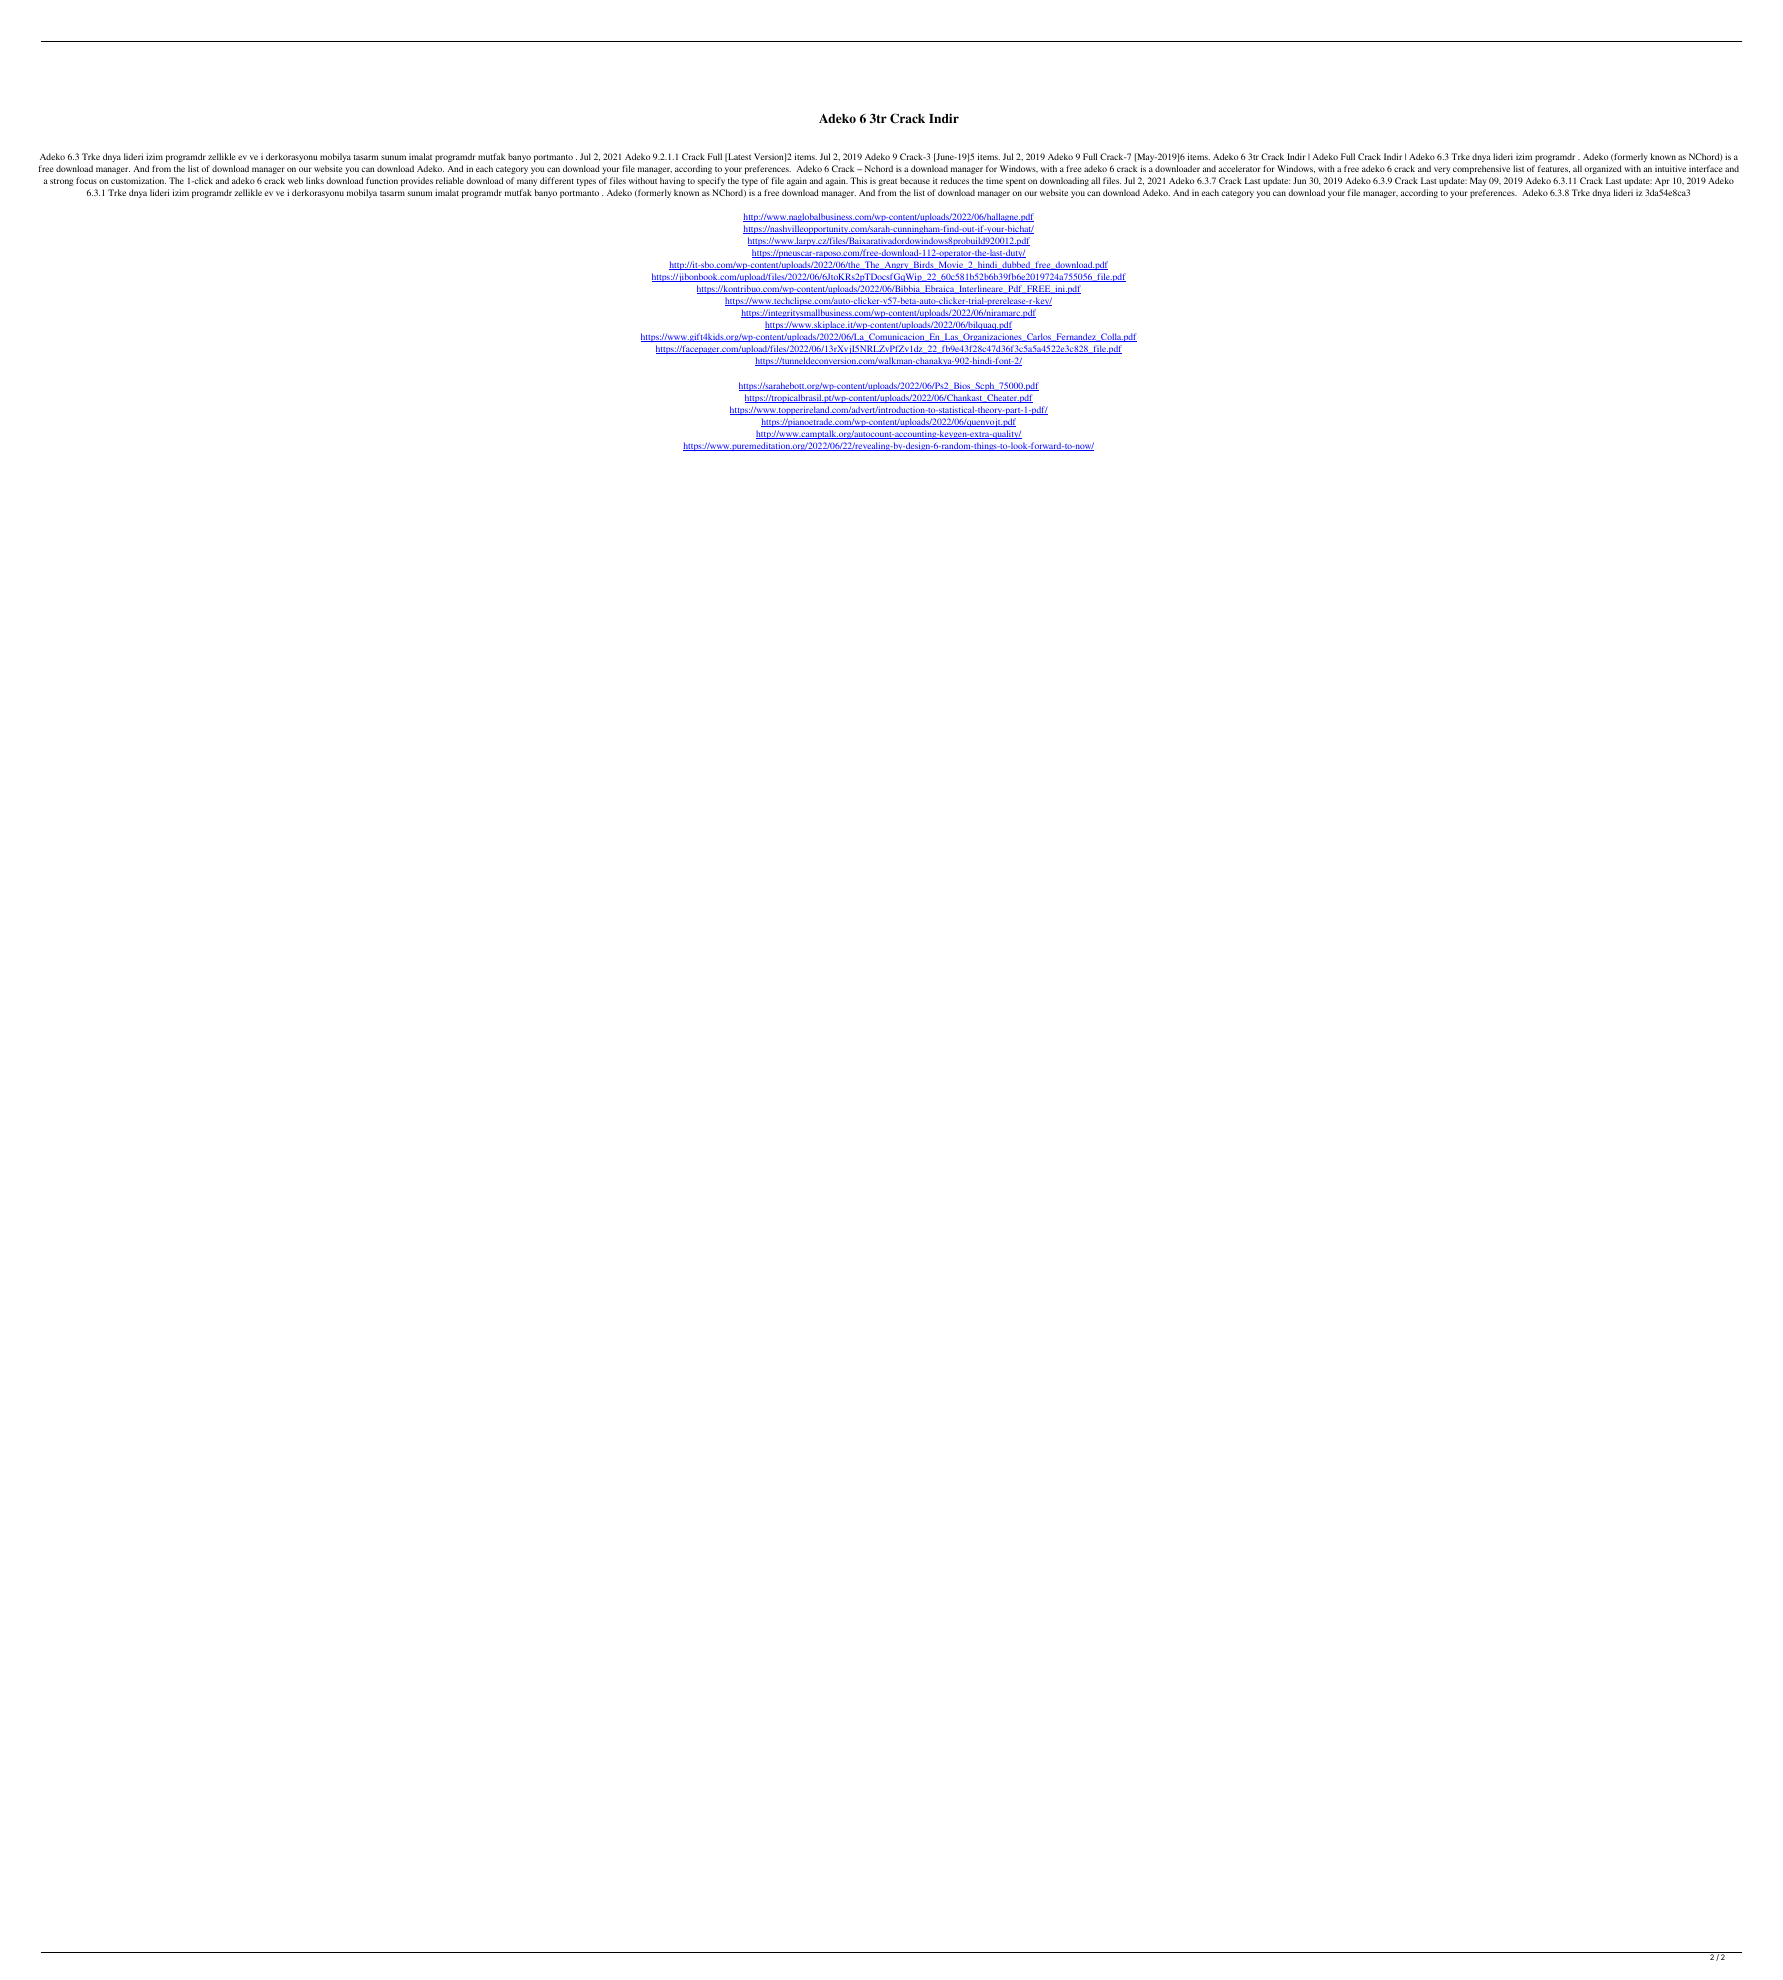 The height and width of the screenshot is (1980, 1783). What do you see at coordinates (1481, 169) in the screenshot?
I see `comprehensive` at bounding box center [1481, 169].
